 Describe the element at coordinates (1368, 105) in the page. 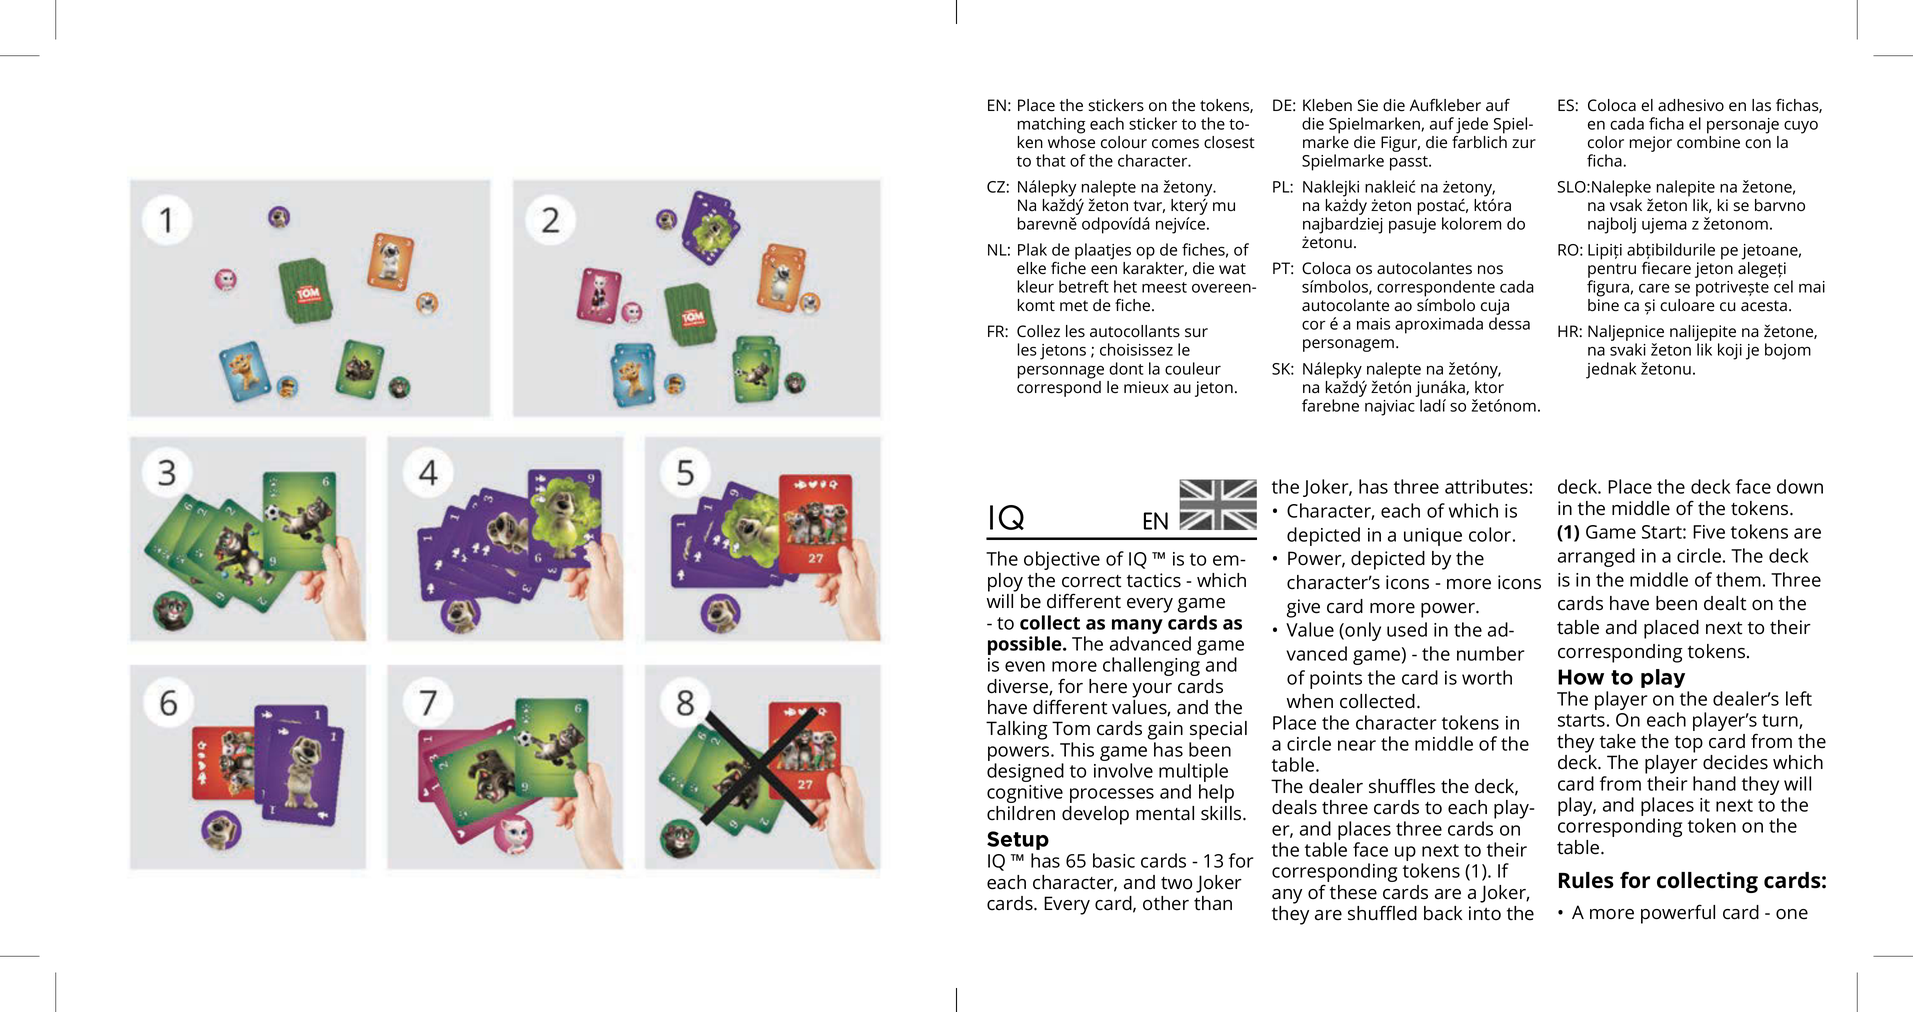

I see `Sie` at that location.
